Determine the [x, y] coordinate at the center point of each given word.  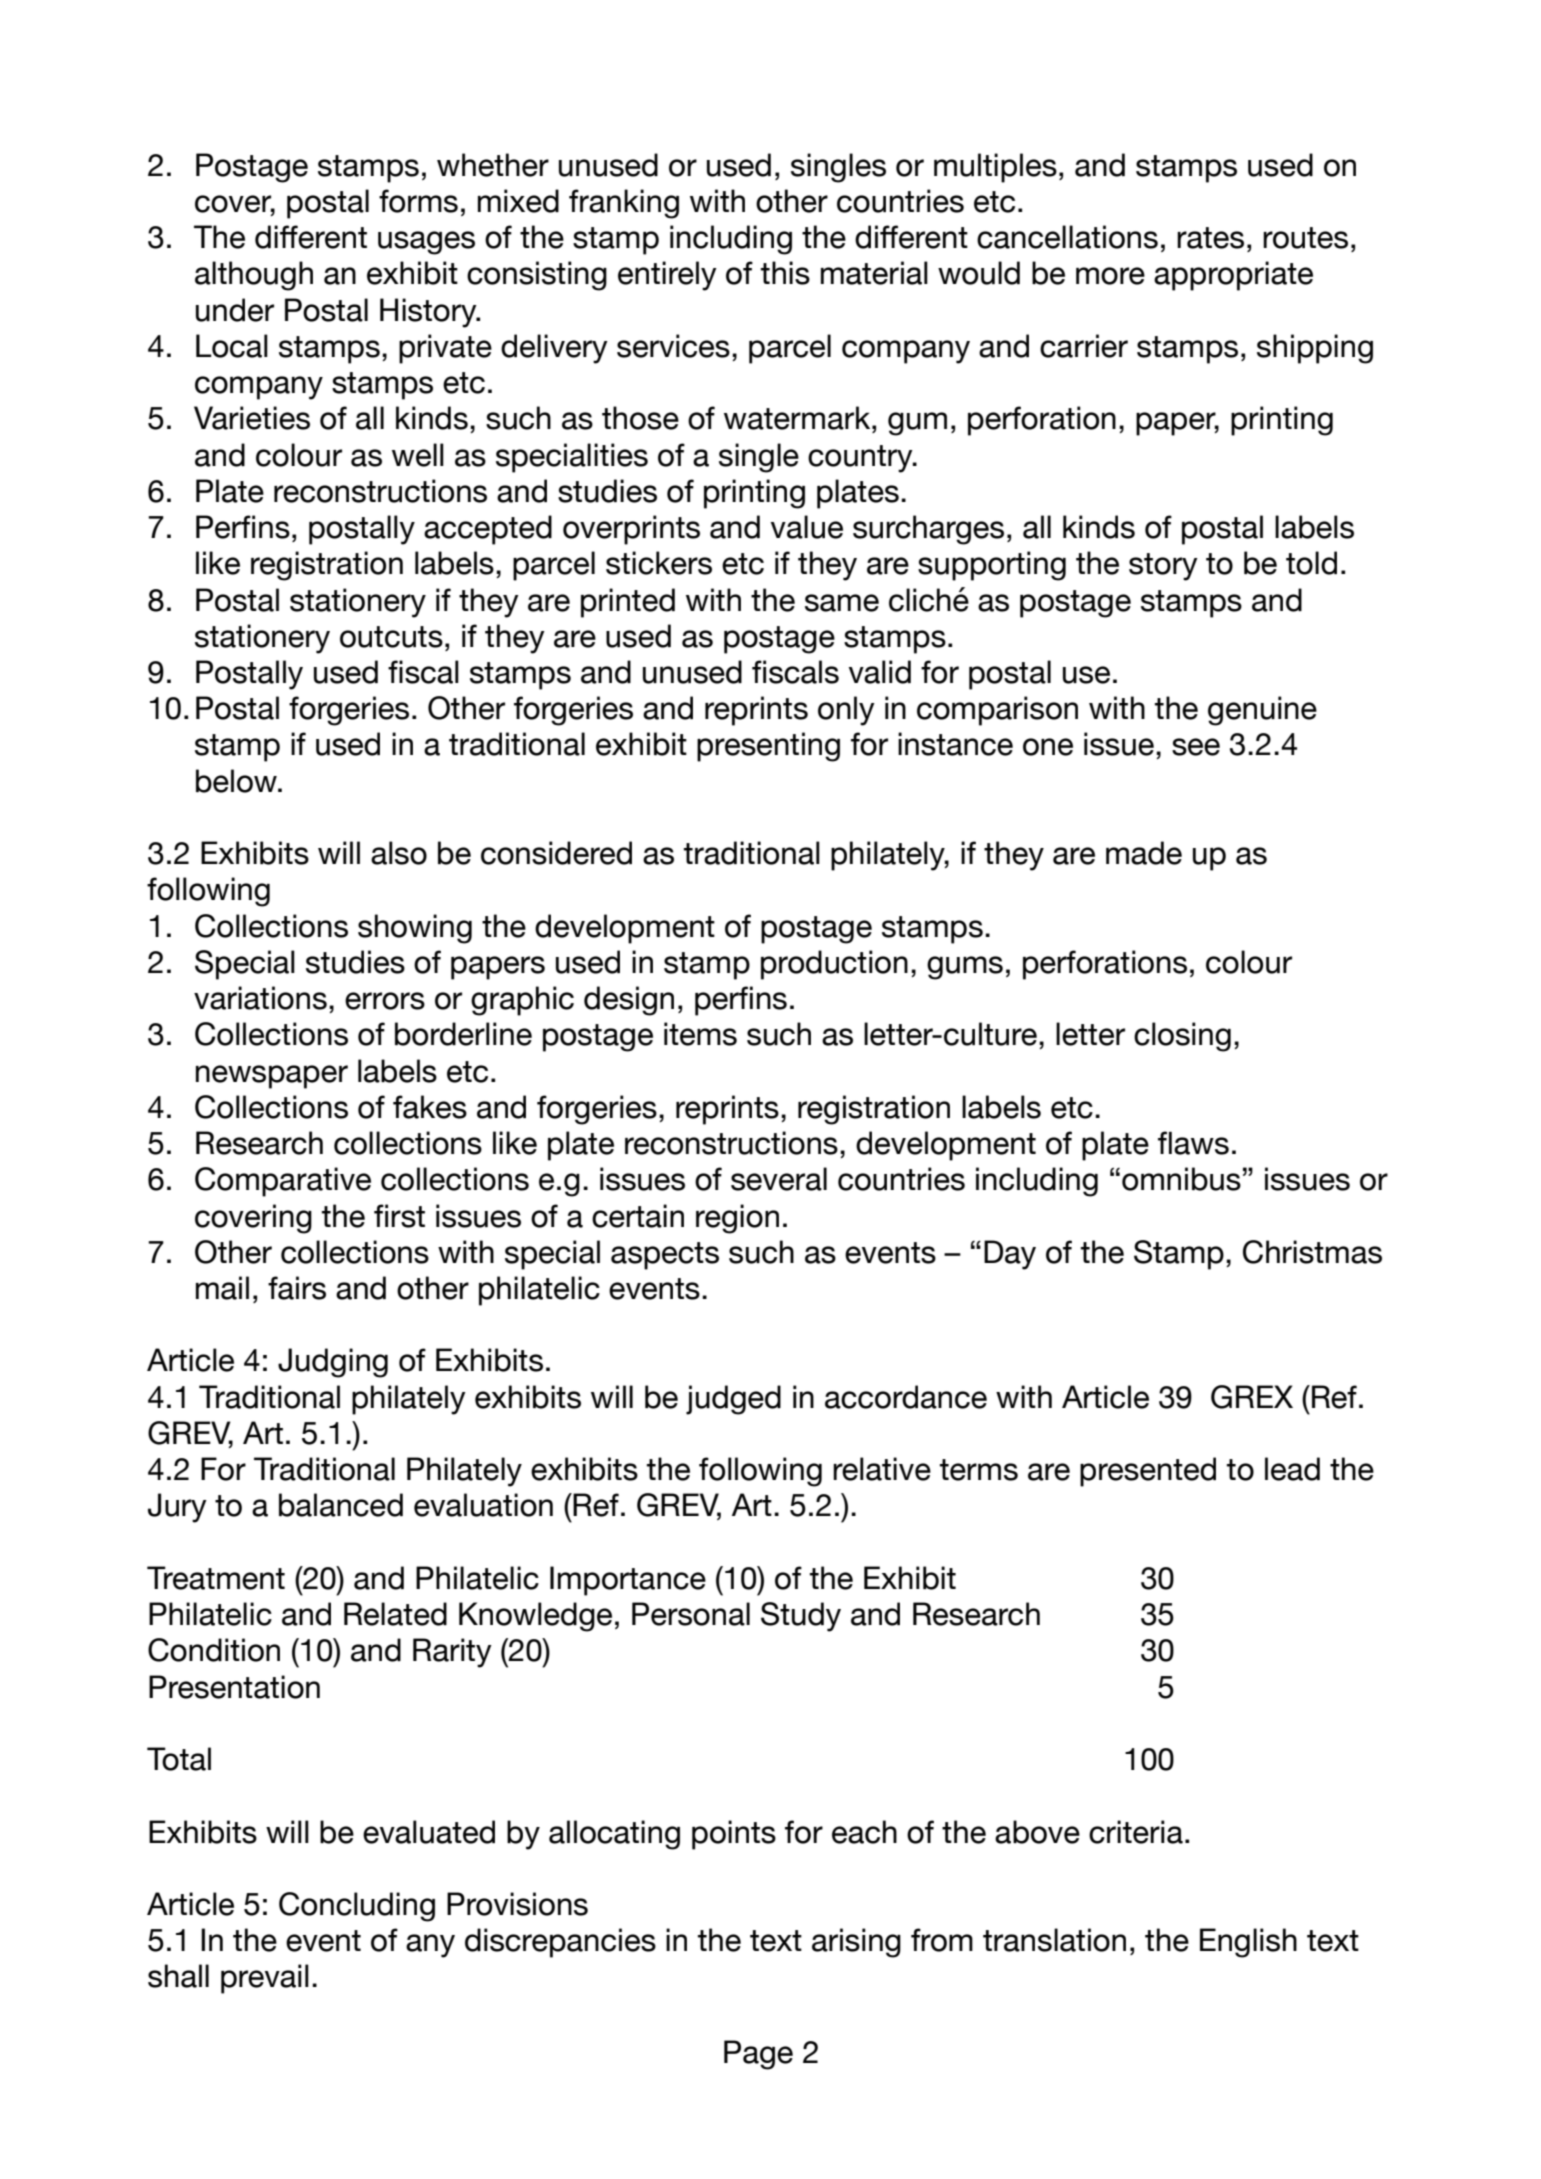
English [1248, 1943]
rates [1210, 238]
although [254, 276]
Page [758, 2055]
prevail [265, 1979]
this [785, 273]
